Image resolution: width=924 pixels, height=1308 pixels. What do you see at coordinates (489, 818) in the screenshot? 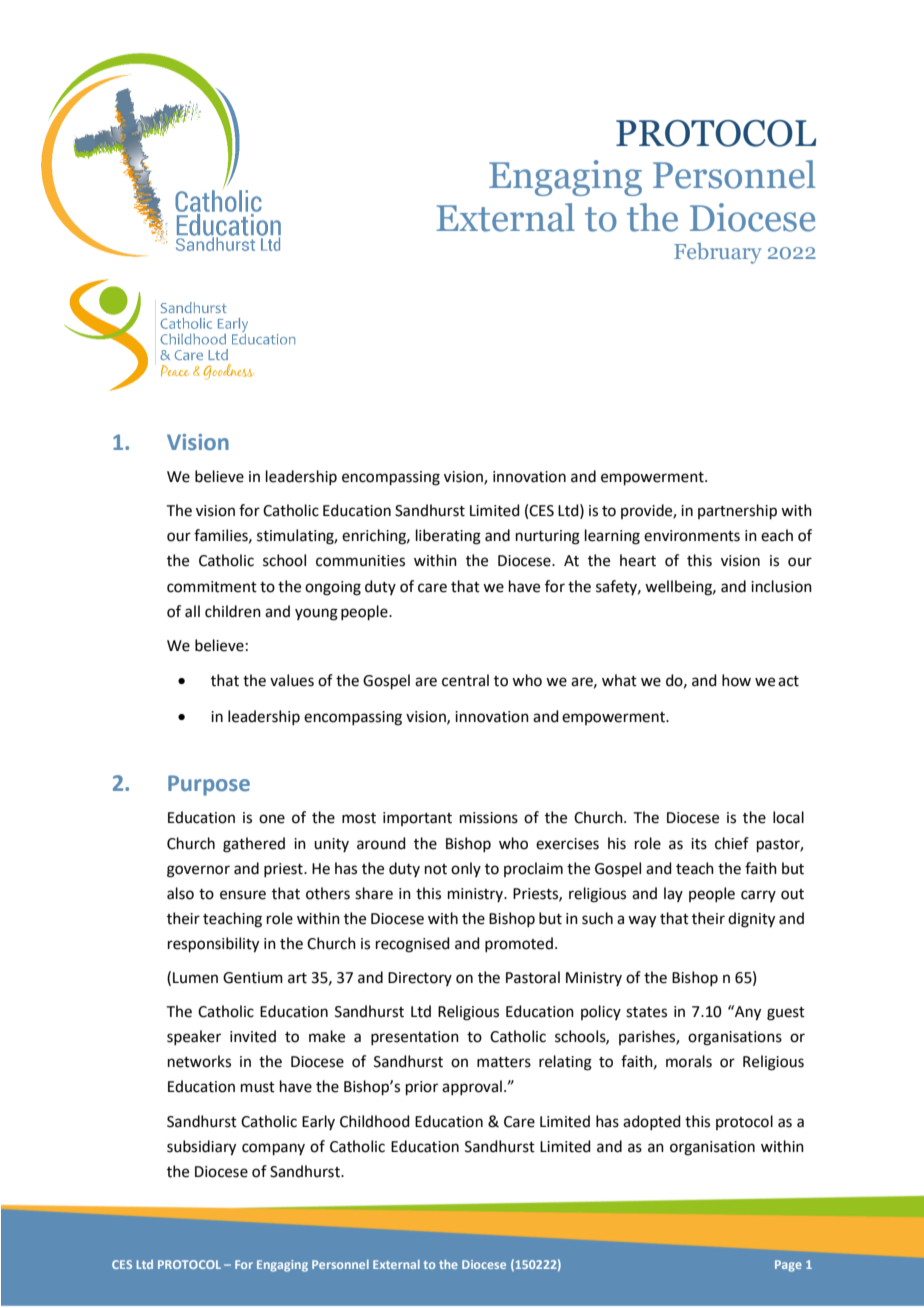
I see `missions` at bounding box center [489, 818].
